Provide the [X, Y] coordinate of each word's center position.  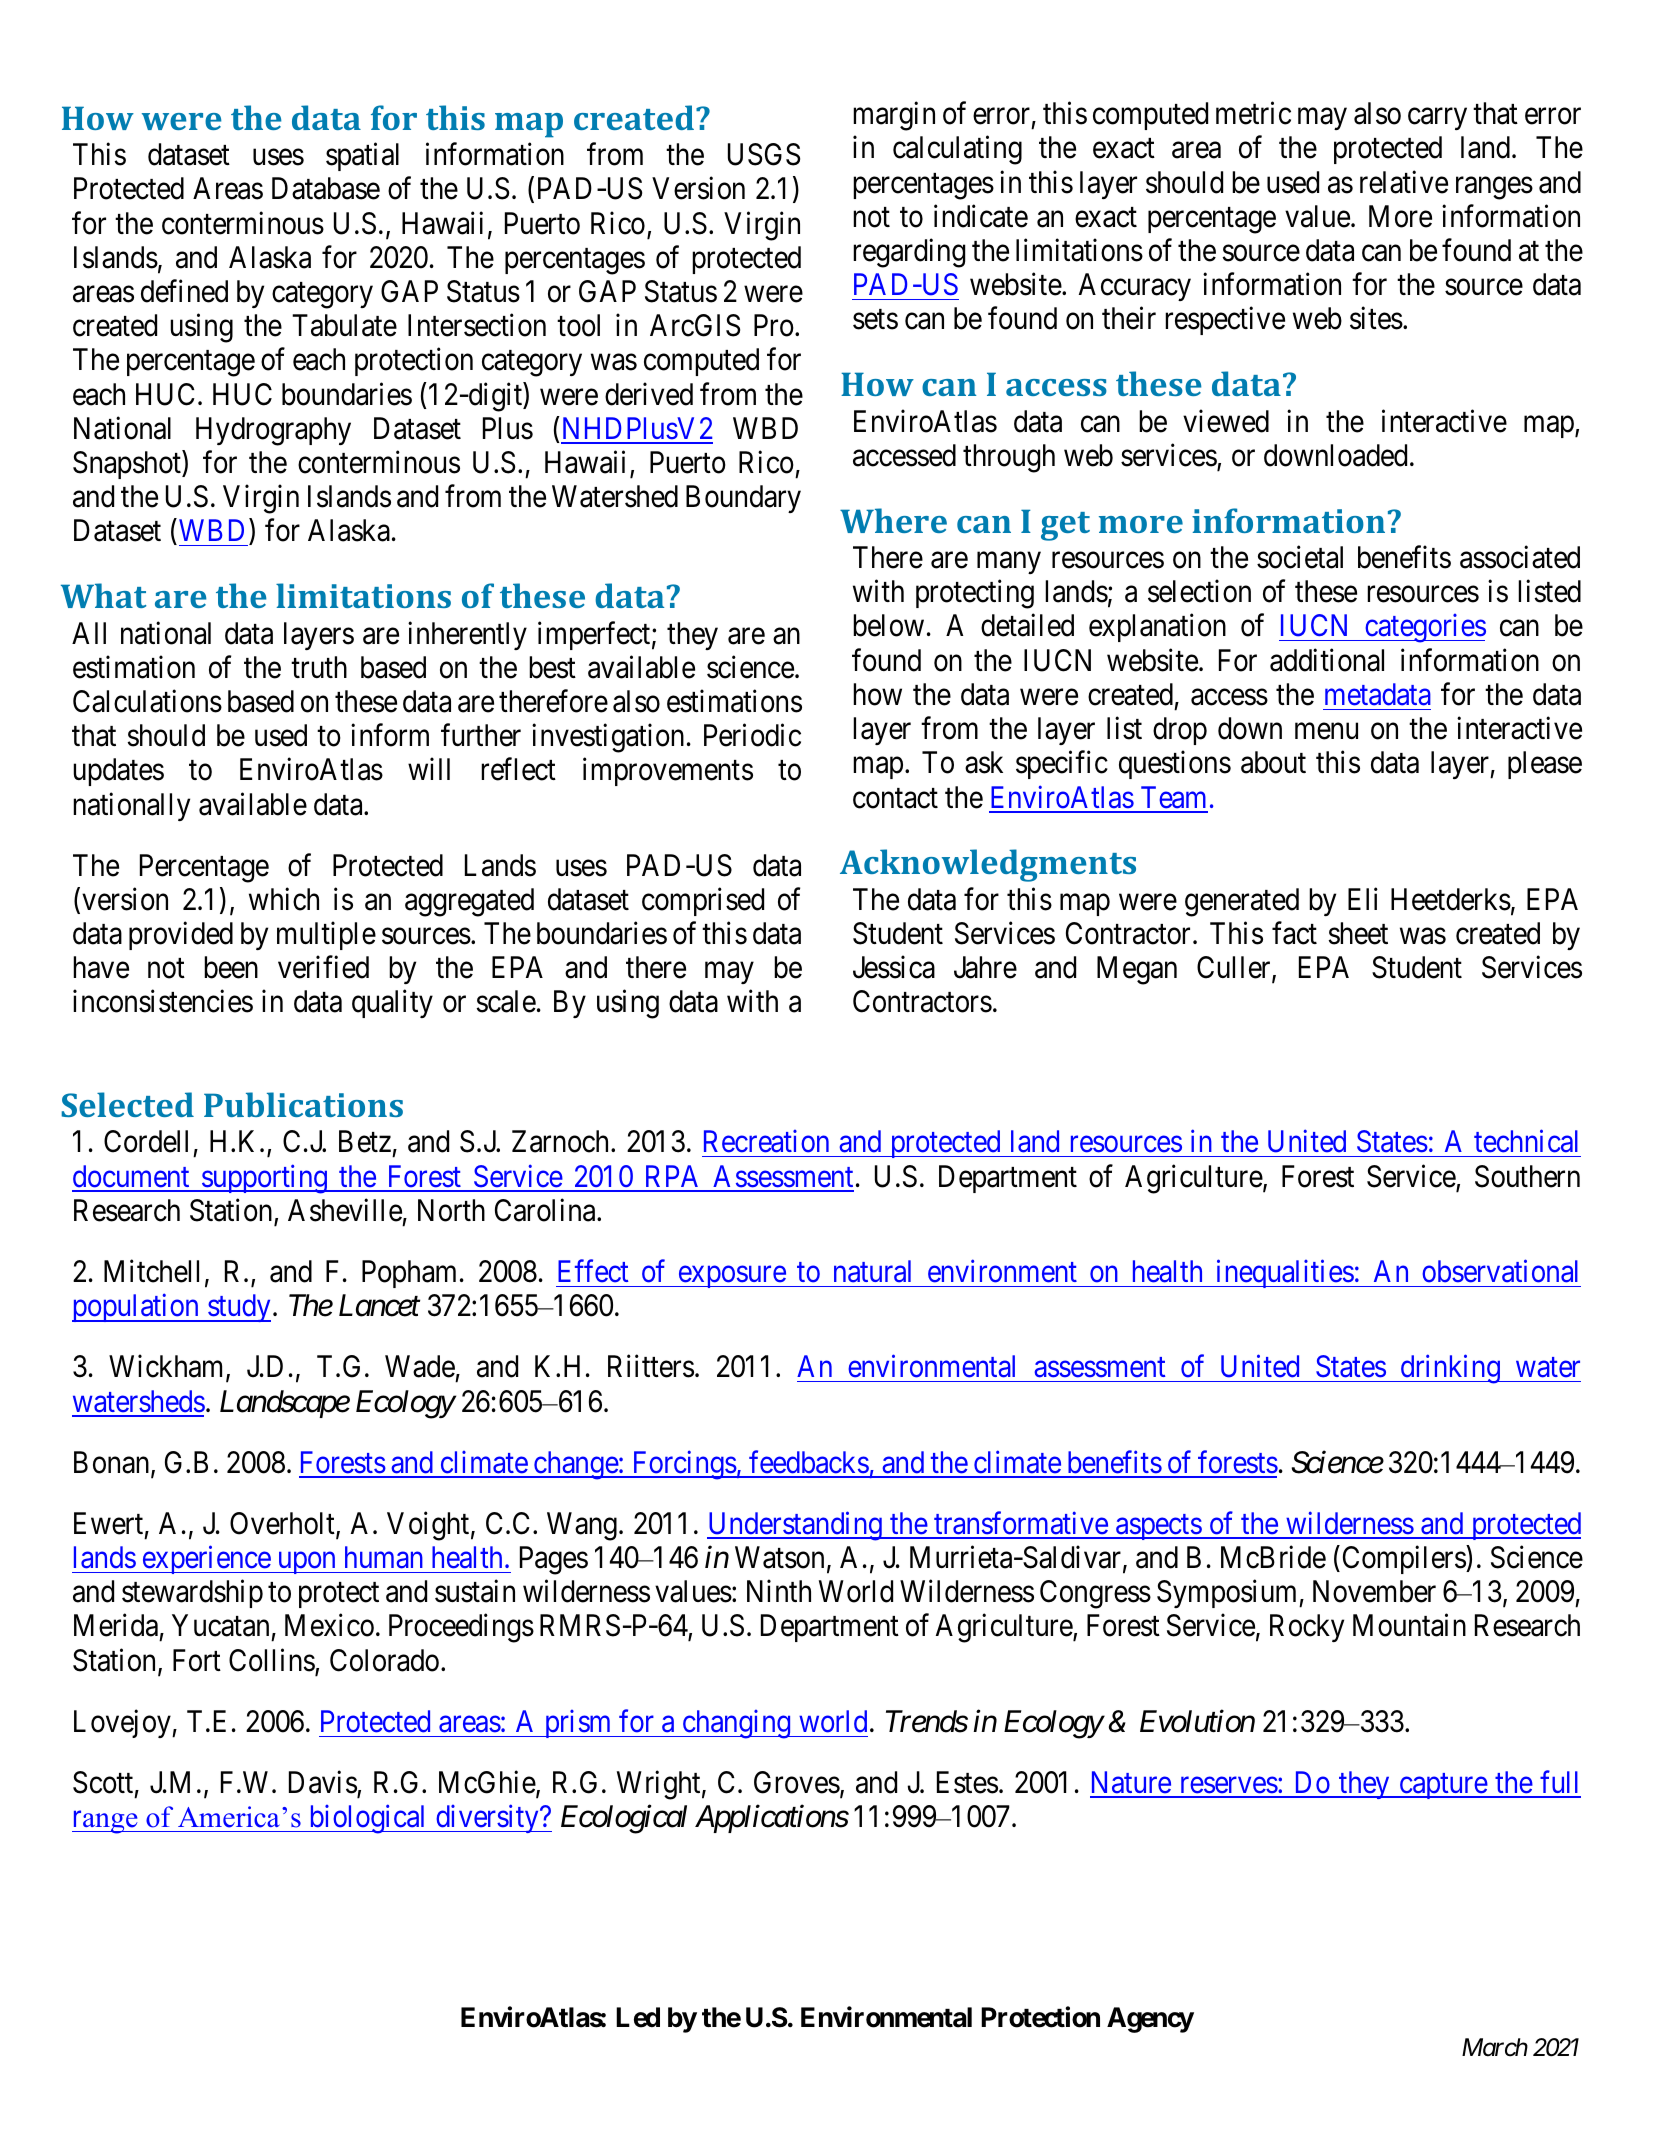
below [888, 625]
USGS [764, 154]
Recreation [766, 1141]
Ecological [624, 1819]
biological [368, 1819]
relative [1404, 182]
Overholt [283, 1524]
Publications [303, 1104]
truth [319, 667]
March [1495, 2047]
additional [1327, 660]
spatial [362, 157]
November [1374, 1591]
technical [1526, 1141]
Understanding [795, 1526]
